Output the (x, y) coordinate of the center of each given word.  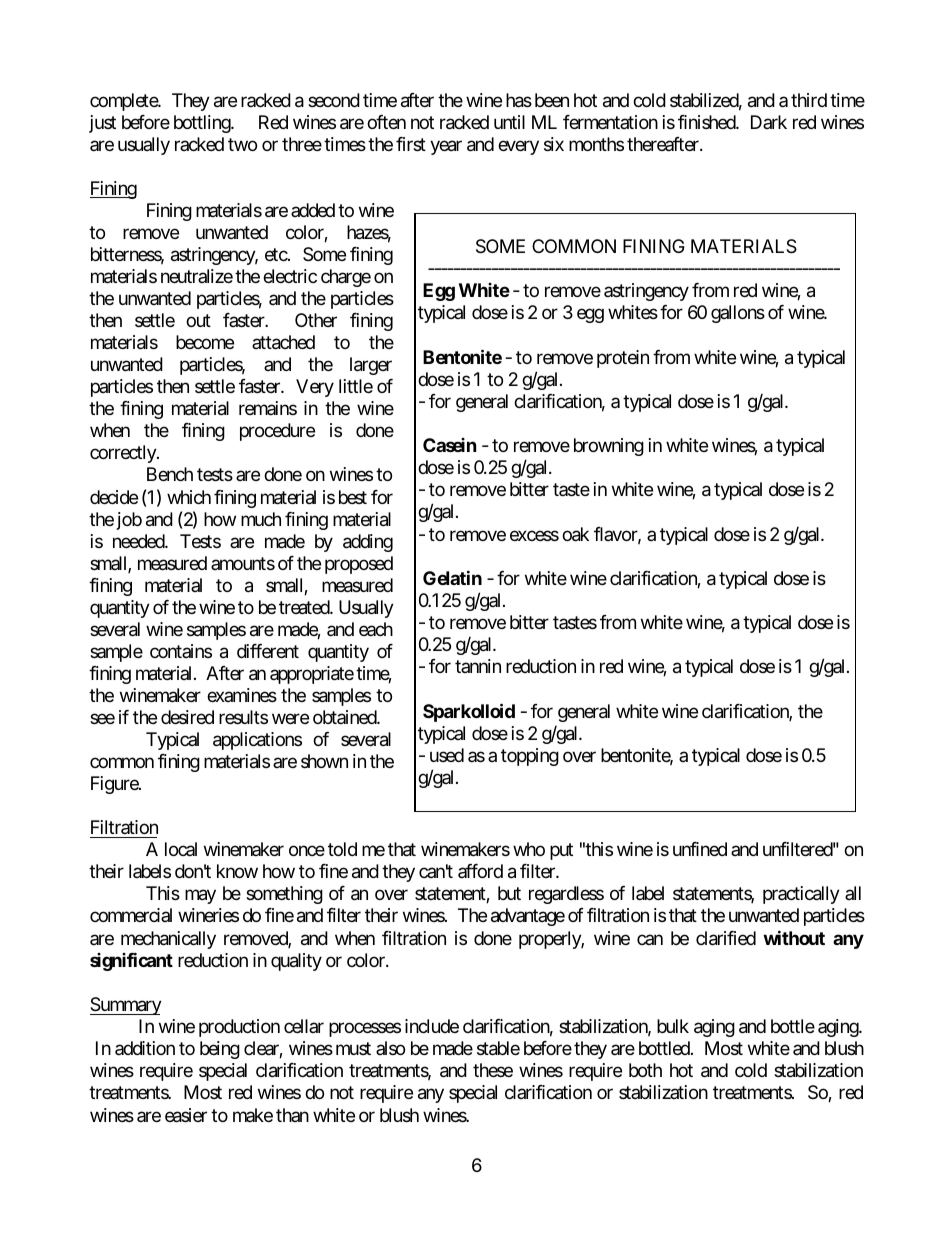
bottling (203, 124)
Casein (449, 445)
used (447, 755)
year (446, 147)
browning (609, 447)
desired (187, 717)
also (390, 1048)
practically (801, 895)
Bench (170, 474)
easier (186, 1115)
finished (707, 122)
